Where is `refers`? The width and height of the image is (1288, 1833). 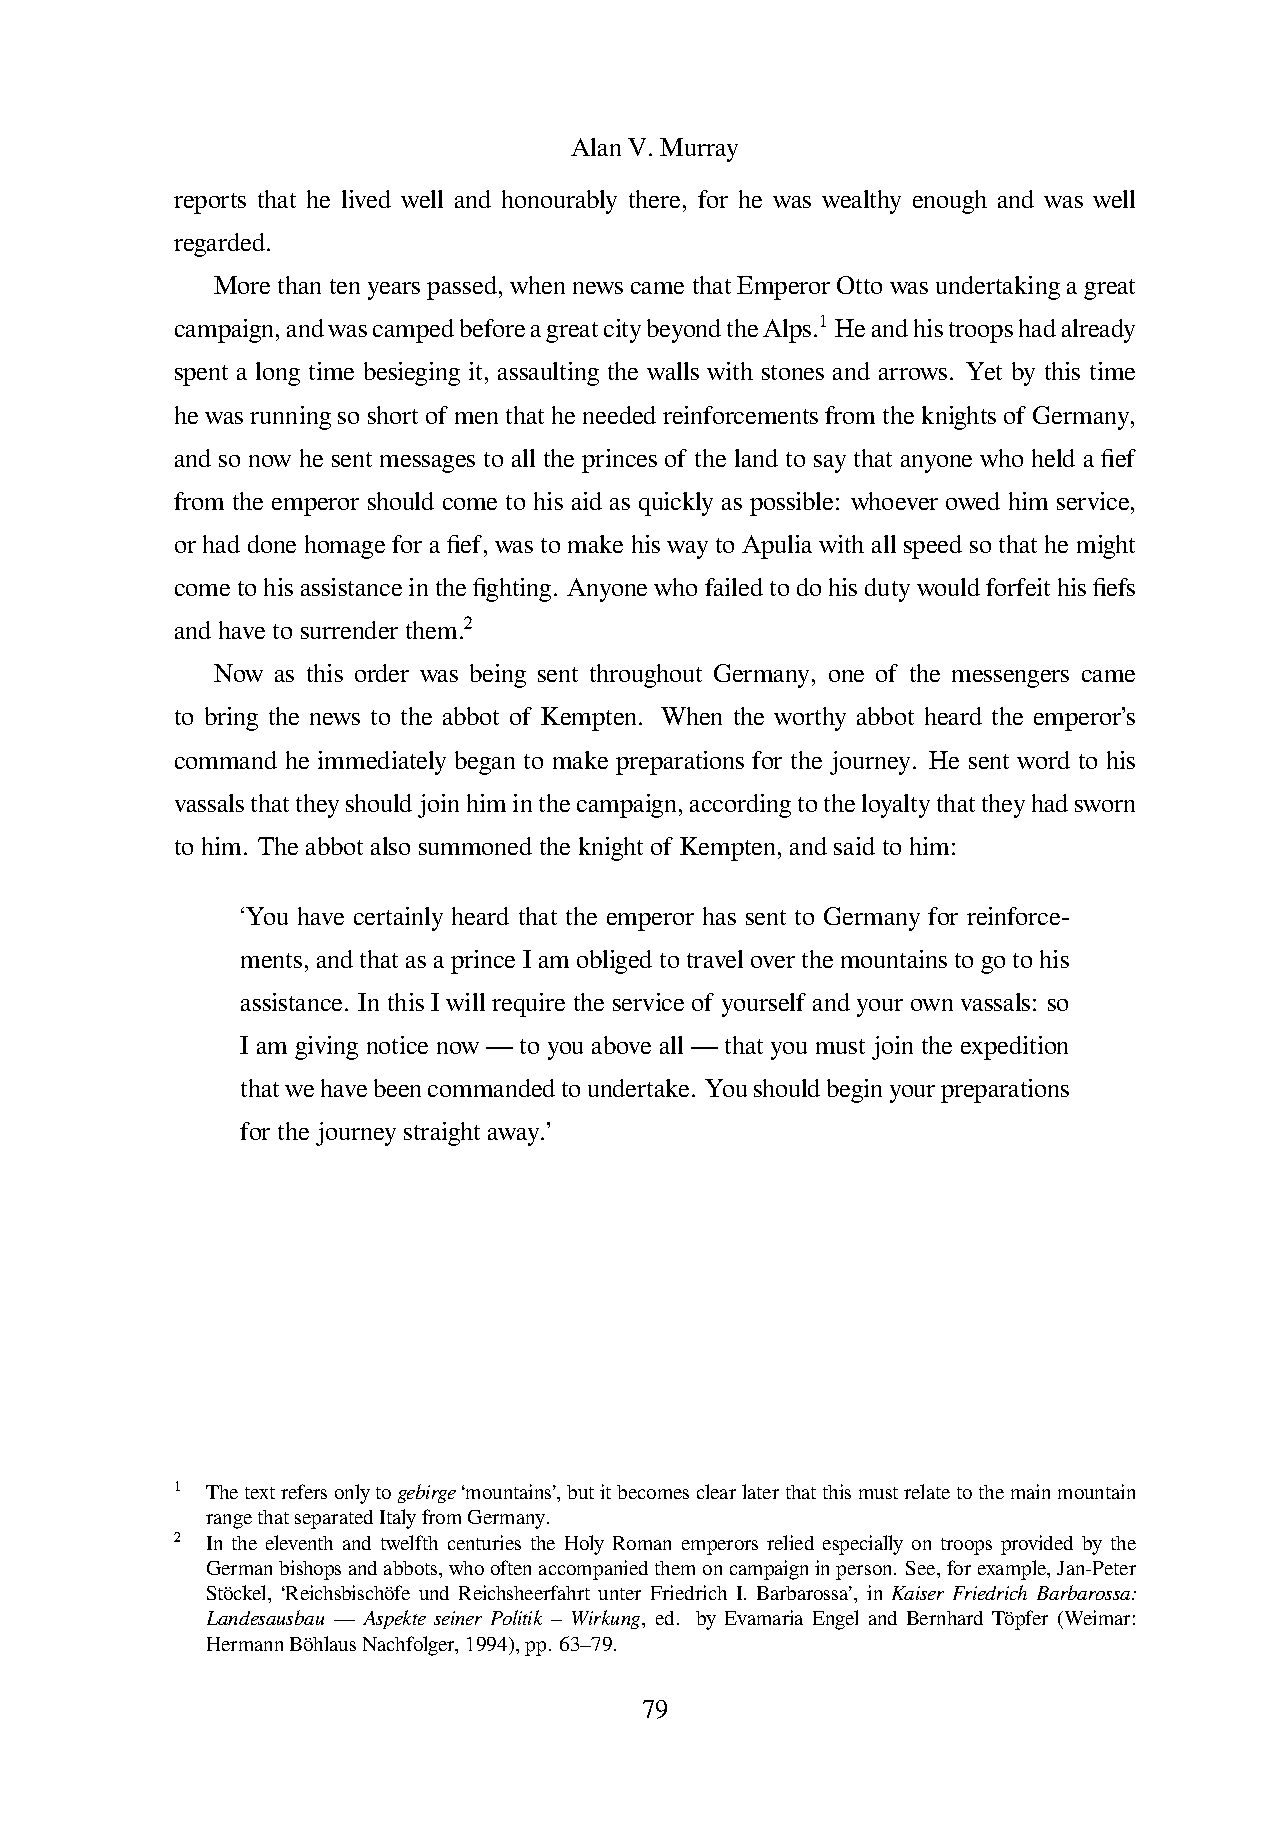 refers is located at coordinates (304, 1491).
